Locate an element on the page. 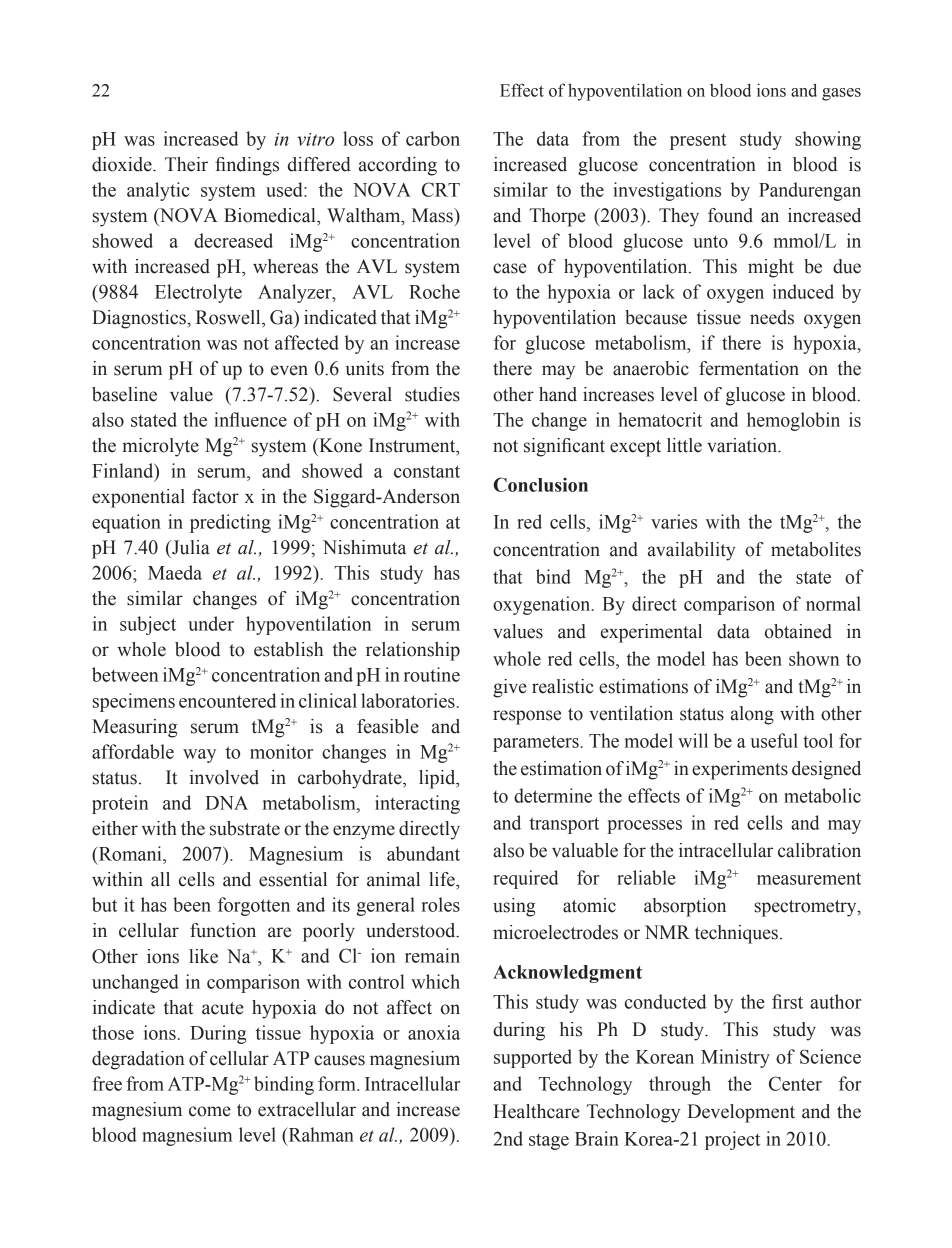 This document has width=952, height=1248. carbon is located at coordinates (433, 138).
